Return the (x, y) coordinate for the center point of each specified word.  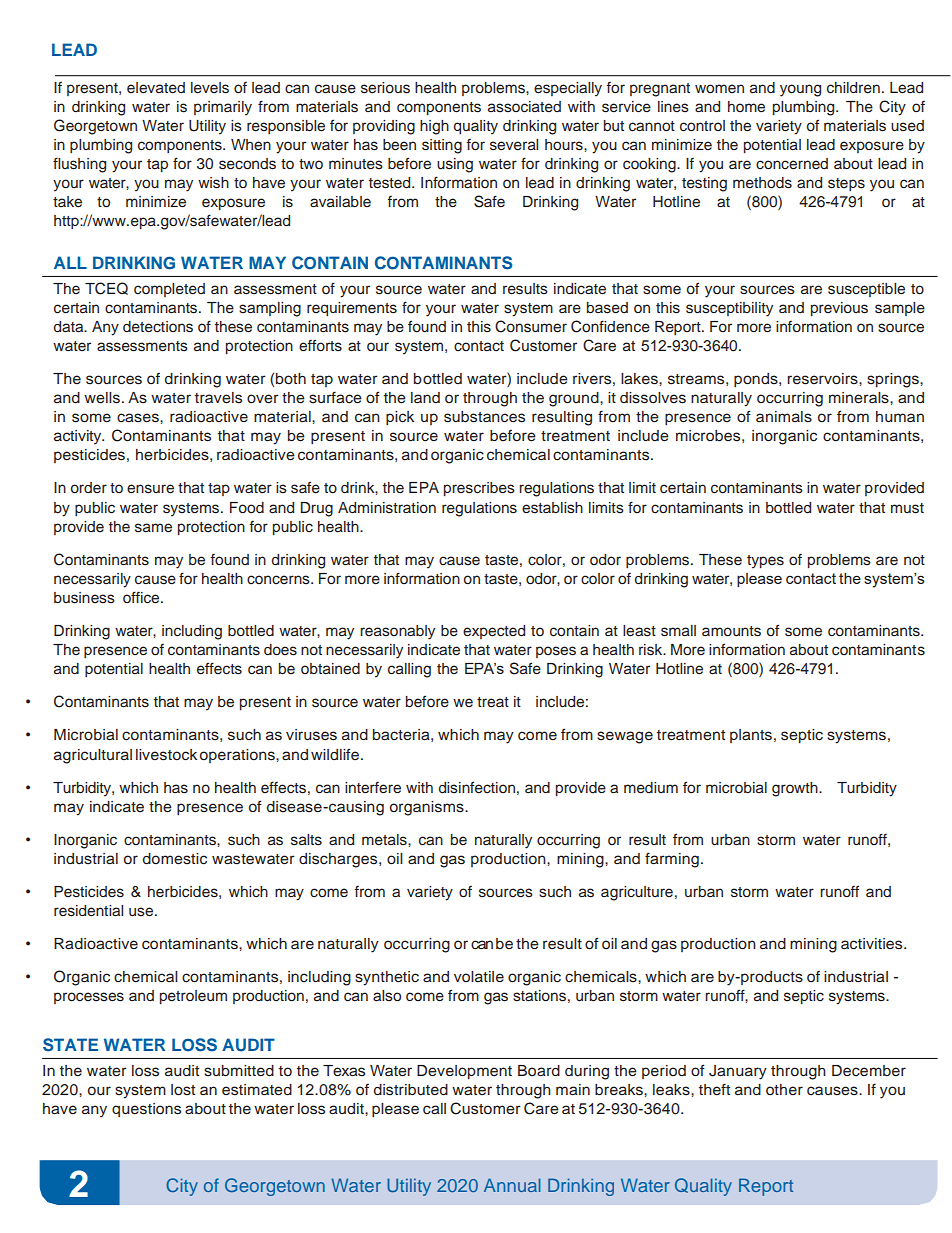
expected (494, 632)
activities (873, 944)
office (142, 597)
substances (484, 417)
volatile (479, 977)
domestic (175, 859)
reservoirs (823, 379)
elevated (156, 88)
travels (218, 398)
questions (146, 1110)
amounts (731, 631)
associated (524, 107)
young (800, 90)
